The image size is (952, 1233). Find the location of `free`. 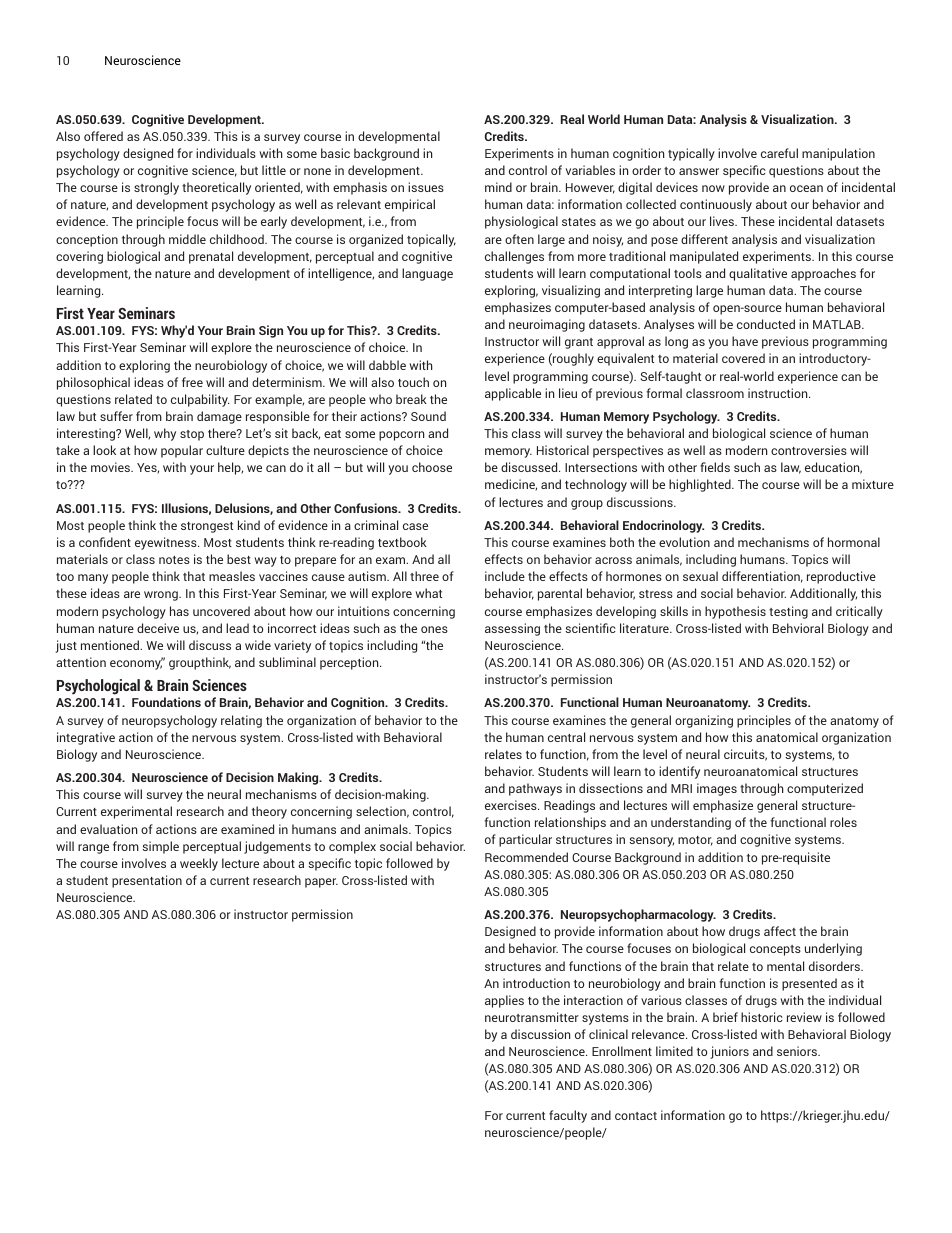

free is located at coordinates (192, 382).
